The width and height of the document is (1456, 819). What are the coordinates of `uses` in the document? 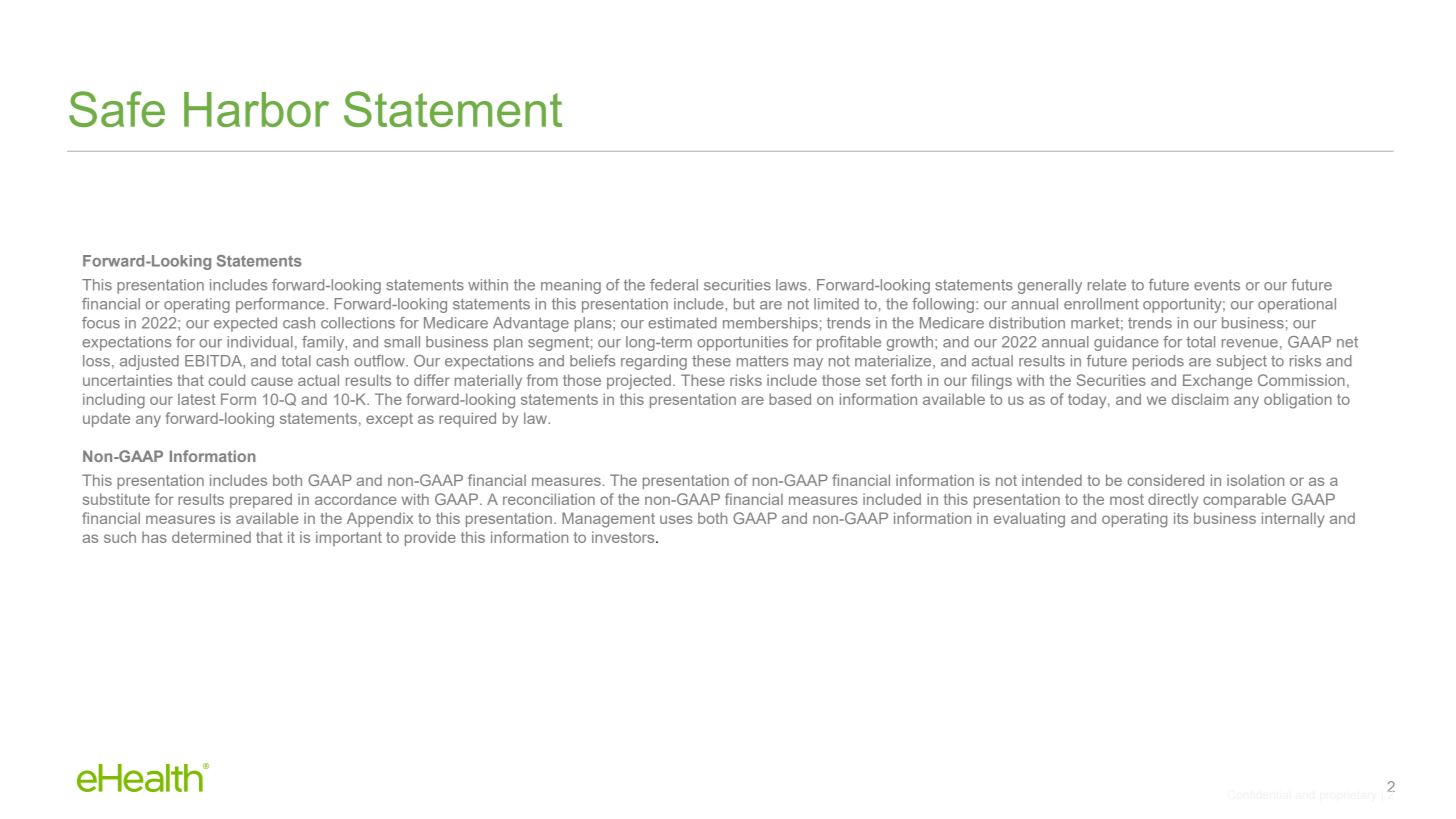 It's located at (676, 519).
